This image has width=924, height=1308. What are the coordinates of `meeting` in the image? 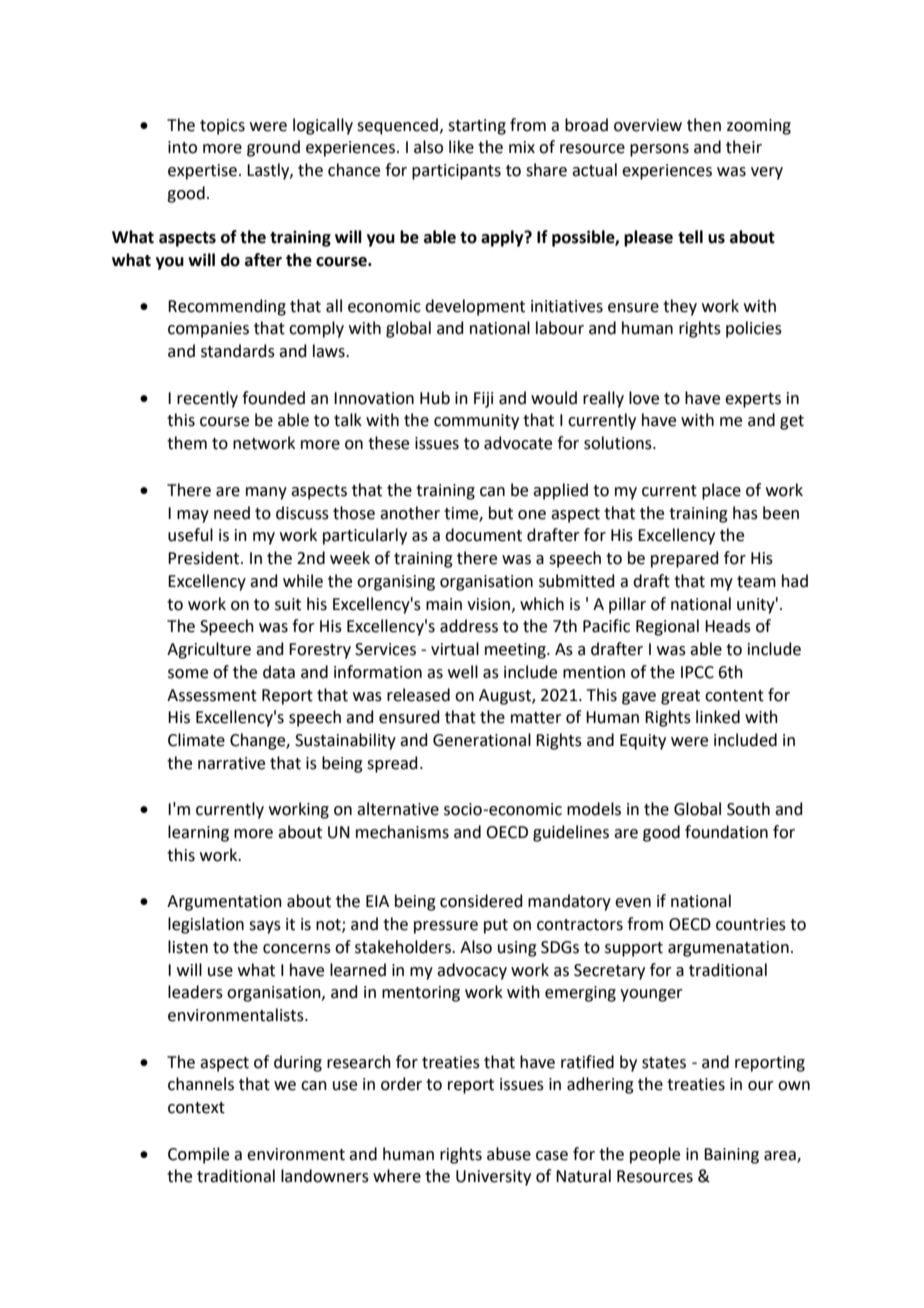 It's located at (516, 651).
